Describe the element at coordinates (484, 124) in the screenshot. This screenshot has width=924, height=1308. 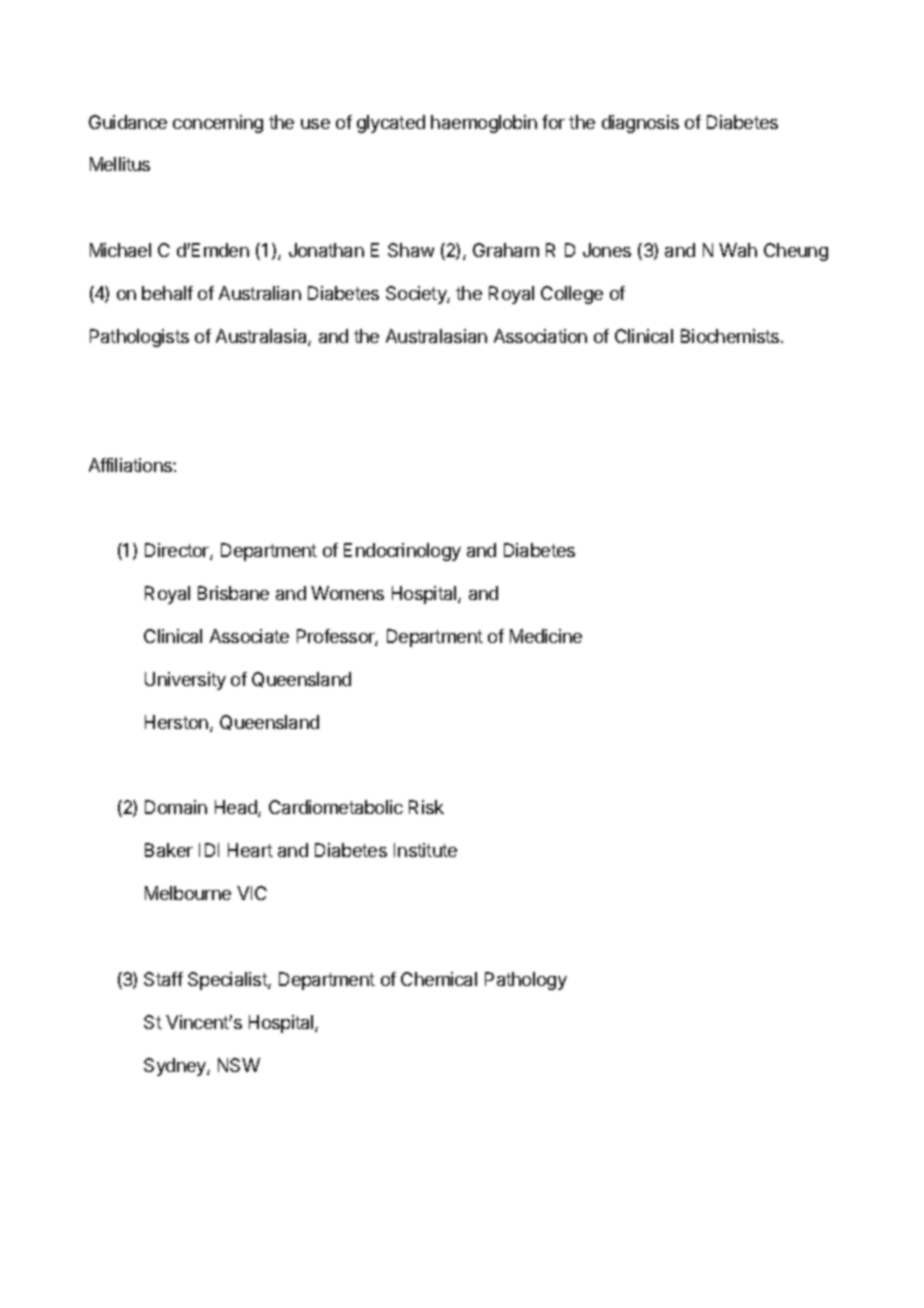
I see `haemoglobin` at that location.
